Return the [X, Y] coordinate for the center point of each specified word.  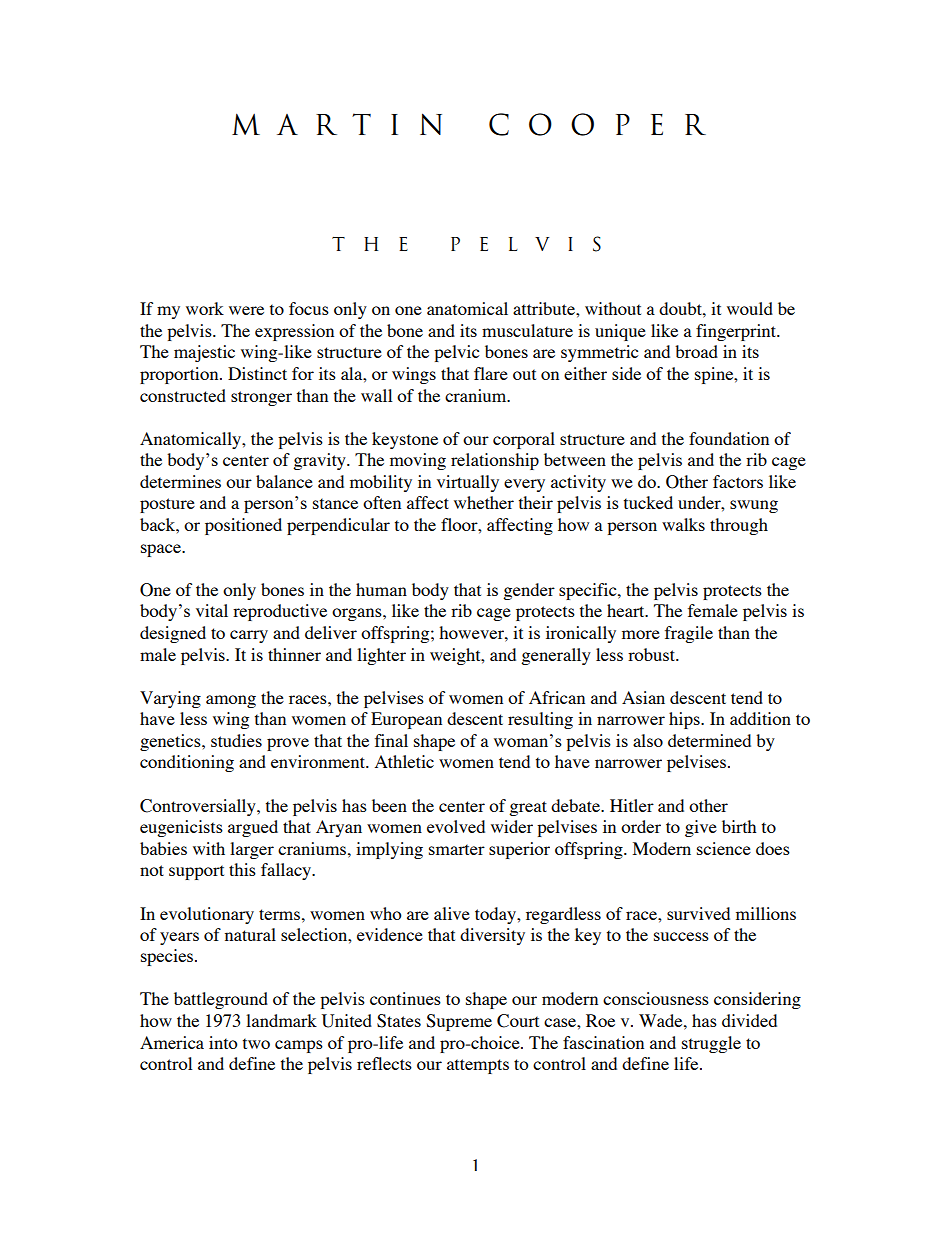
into [223, 1042]
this [242, 869]
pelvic [456, 353]
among [231, 701]
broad [696, 351]
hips [685, 720]
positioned [243, 526]
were [246, 310]
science [724, 848]
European [406, 720]
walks [683, 524]
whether [484, 502]
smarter [457, 849]
